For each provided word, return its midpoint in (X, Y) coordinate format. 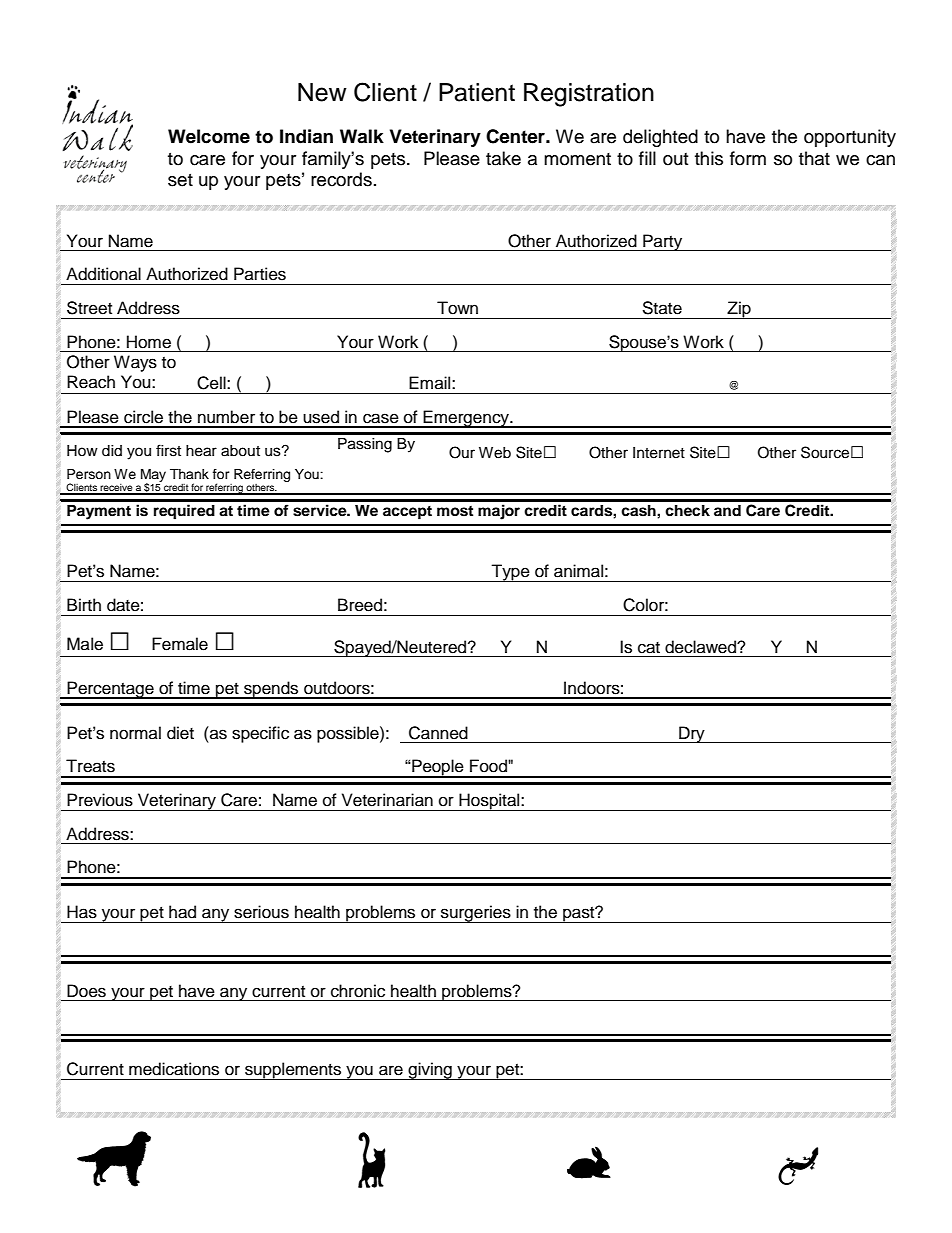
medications (174, 1069)
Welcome (209, 136)
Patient (477, 92)
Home (149, 342)
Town (457, 308)
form (748, 158)
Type (511, 573)
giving (430, 1071)
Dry (692, 734)
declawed (701, 647)
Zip (739, 310)
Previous (100, 800)
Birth (84, 604)
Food (489, 766)
